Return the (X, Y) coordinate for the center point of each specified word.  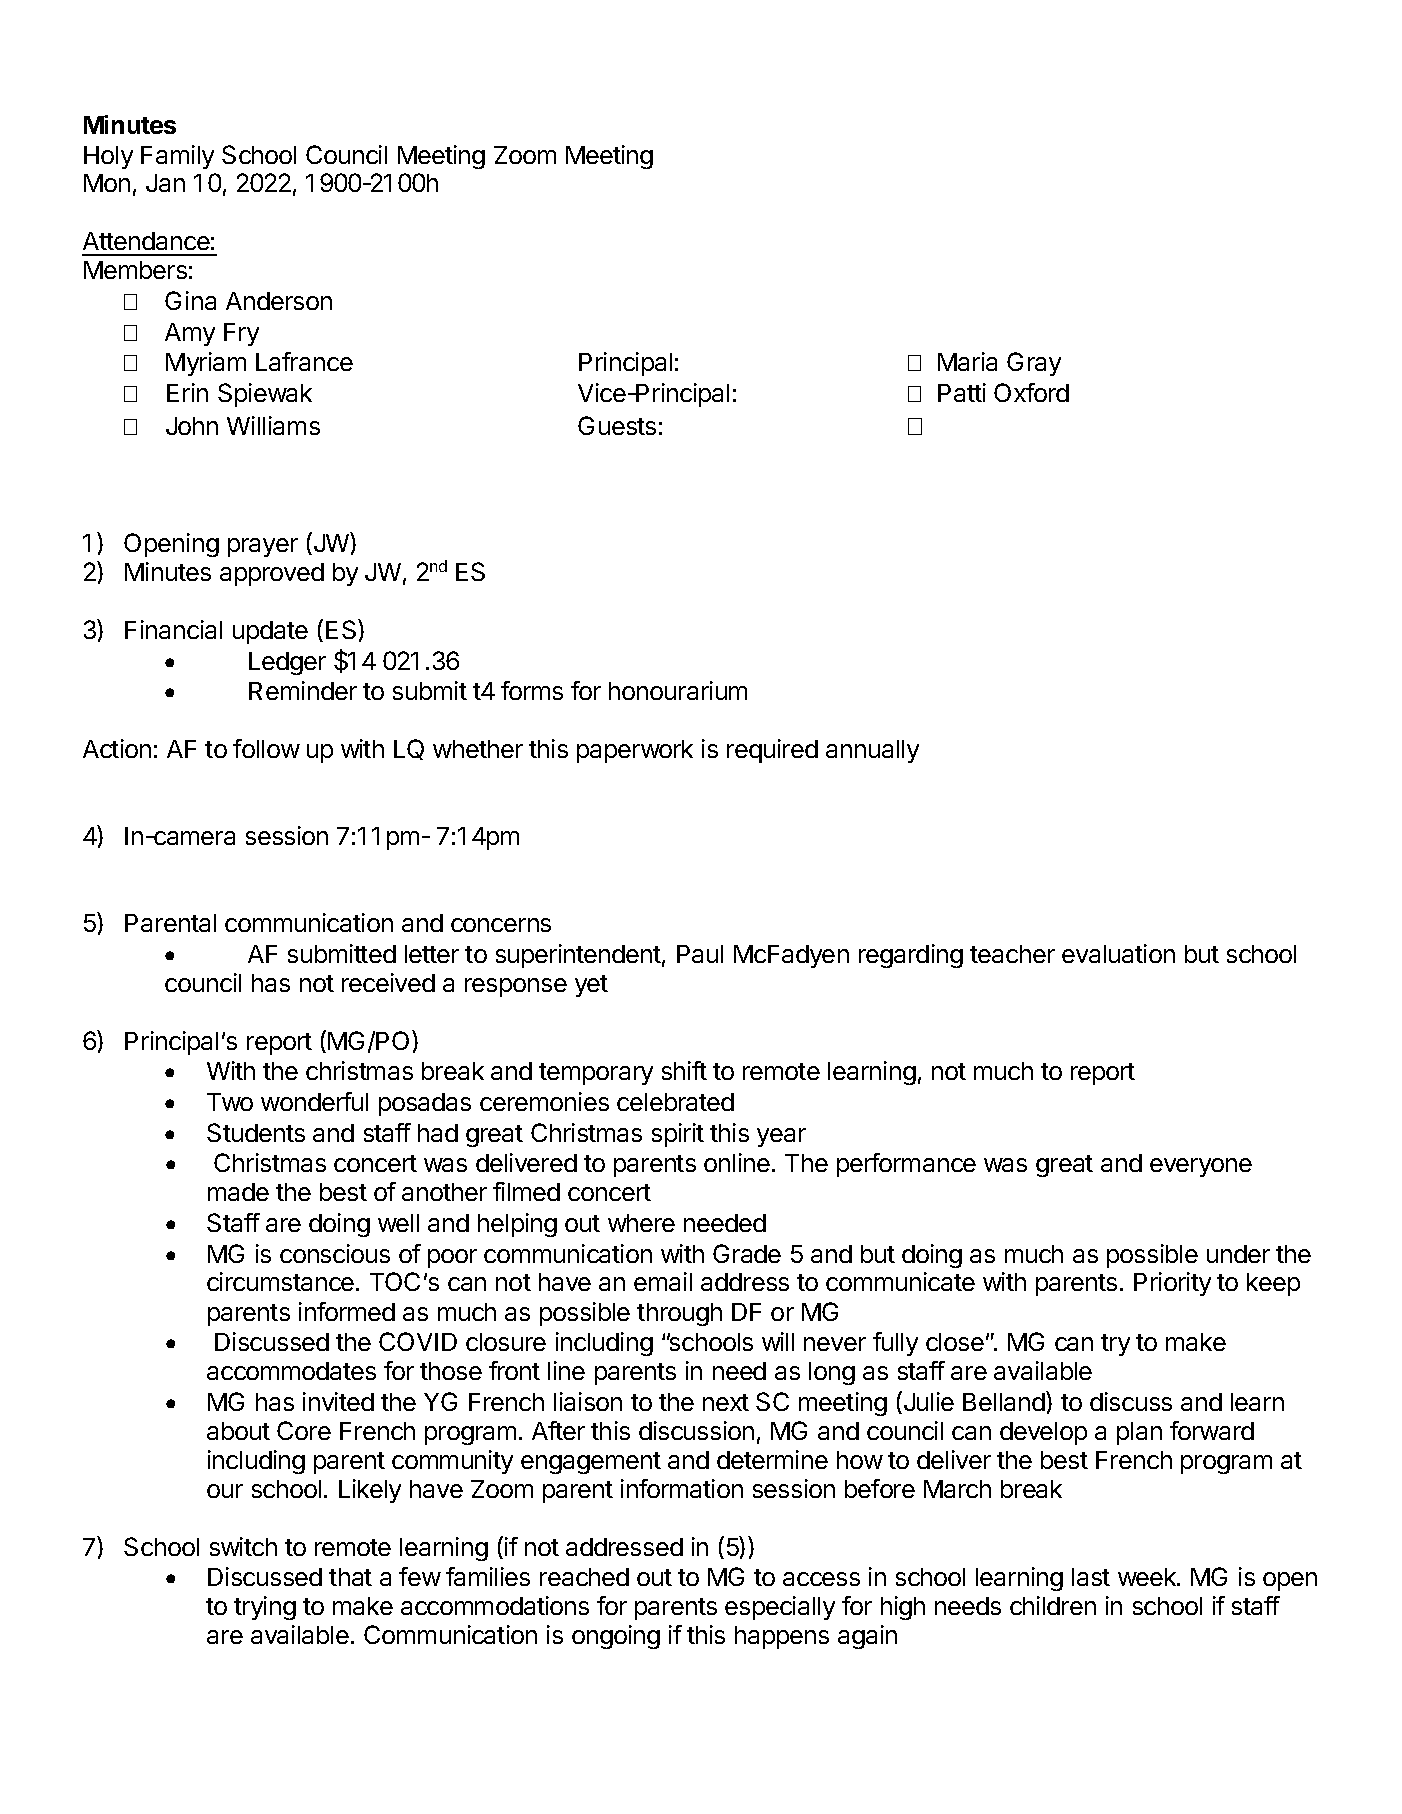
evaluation (1118, 953)
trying (265, 1608)
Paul (700, 954)
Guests (617, 425)
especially (780, 1608)
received (388, 982)
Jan (165, 183)
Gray (1034, 364)
